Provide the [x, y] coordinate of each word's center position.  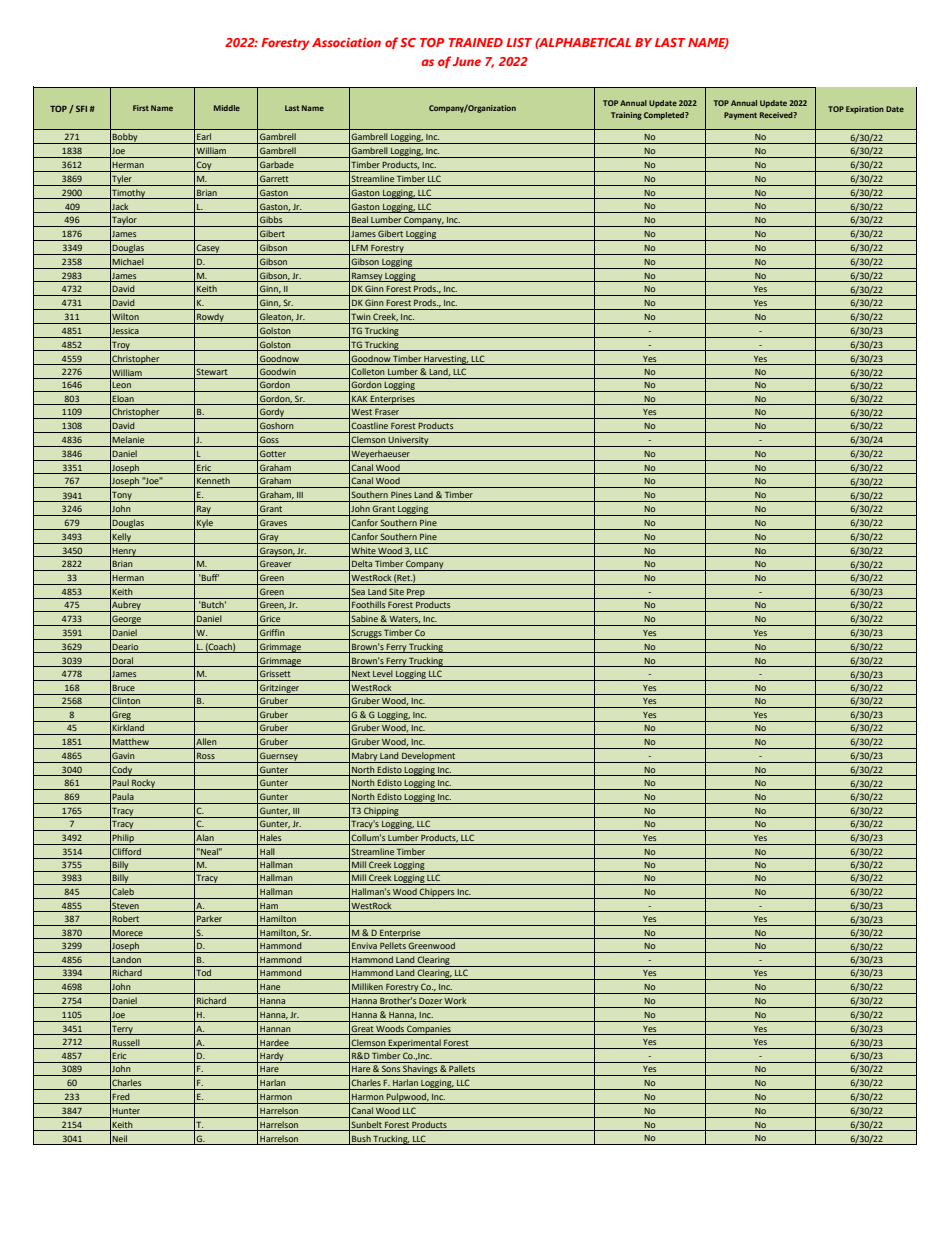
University [409, 442]
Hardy [272, 1057]
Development [429, 757]
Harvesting [446, 360]
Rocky [144, 784]
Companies [429, 1030]
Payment [740, 116]
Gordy [272, 413]
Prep [416, 594]
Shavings [420, 1070]
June [467, 61]
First [141, 108]
